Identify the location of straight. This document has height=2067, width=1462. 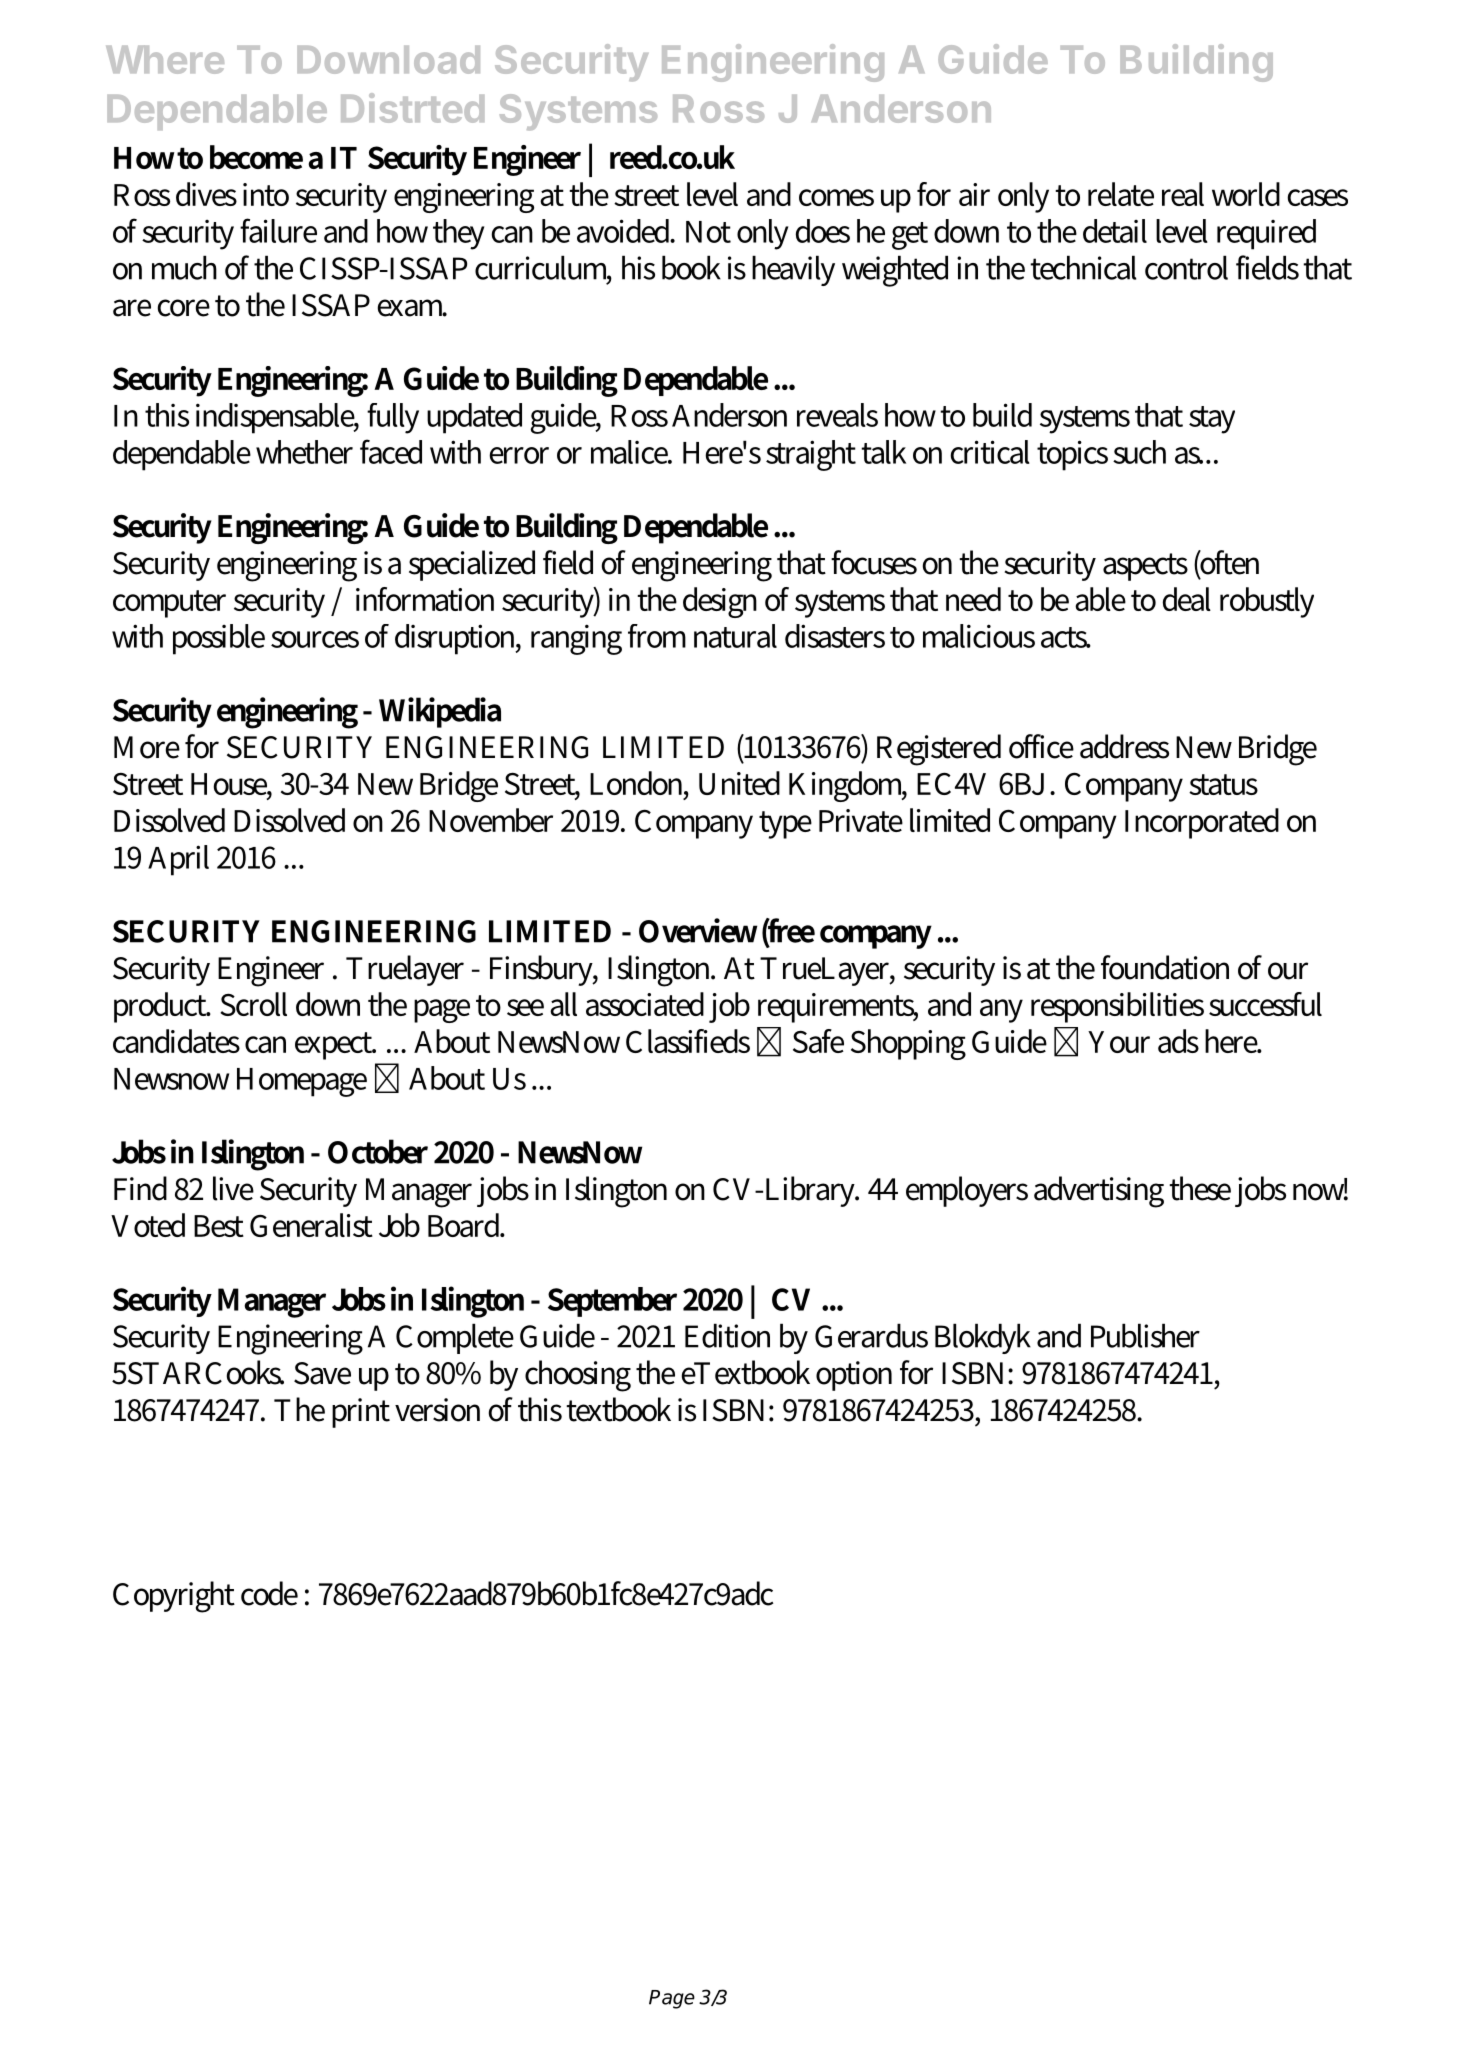
(811, 455).
